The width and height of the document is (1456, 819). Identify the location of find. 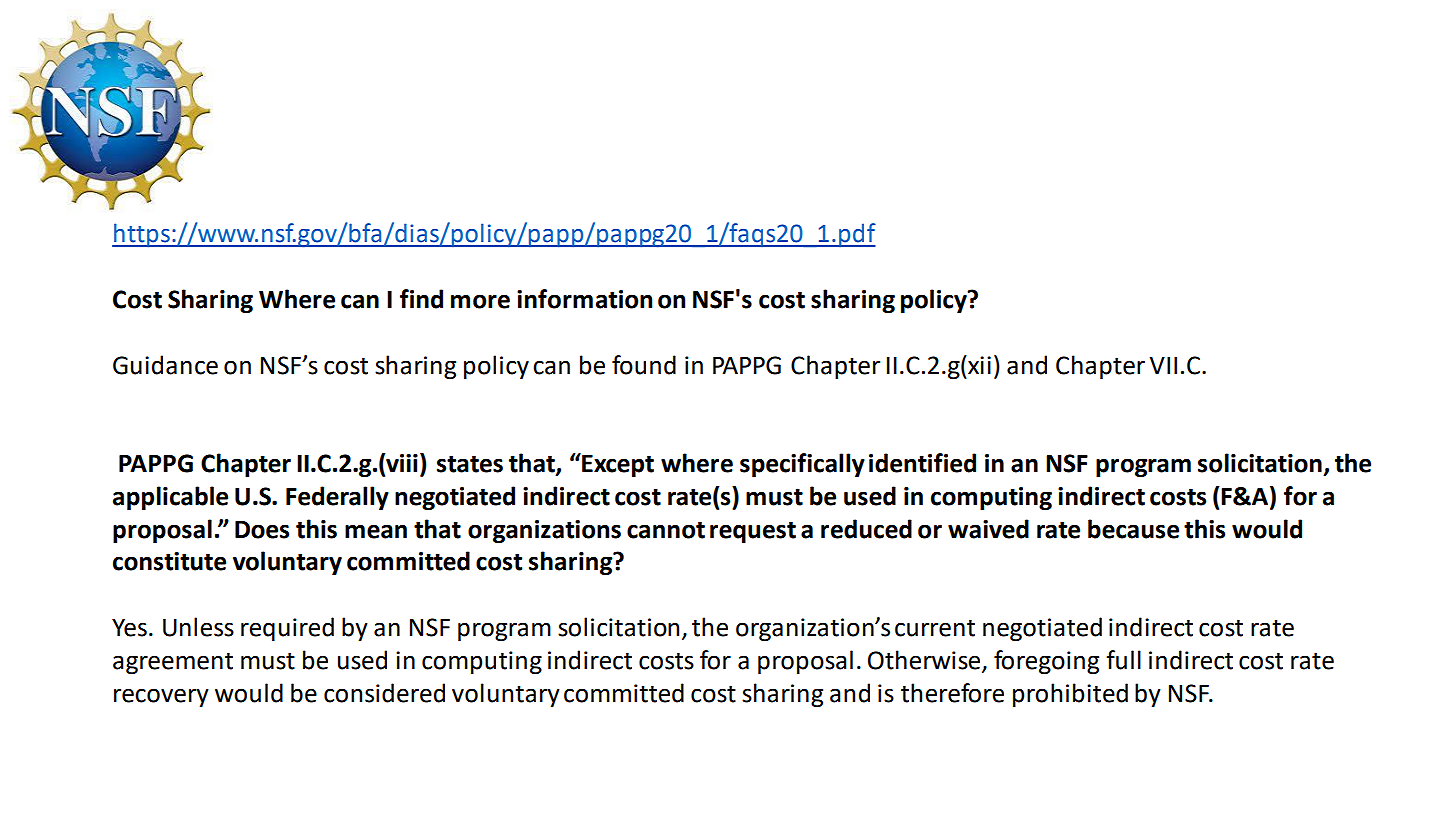
(421, 299).
